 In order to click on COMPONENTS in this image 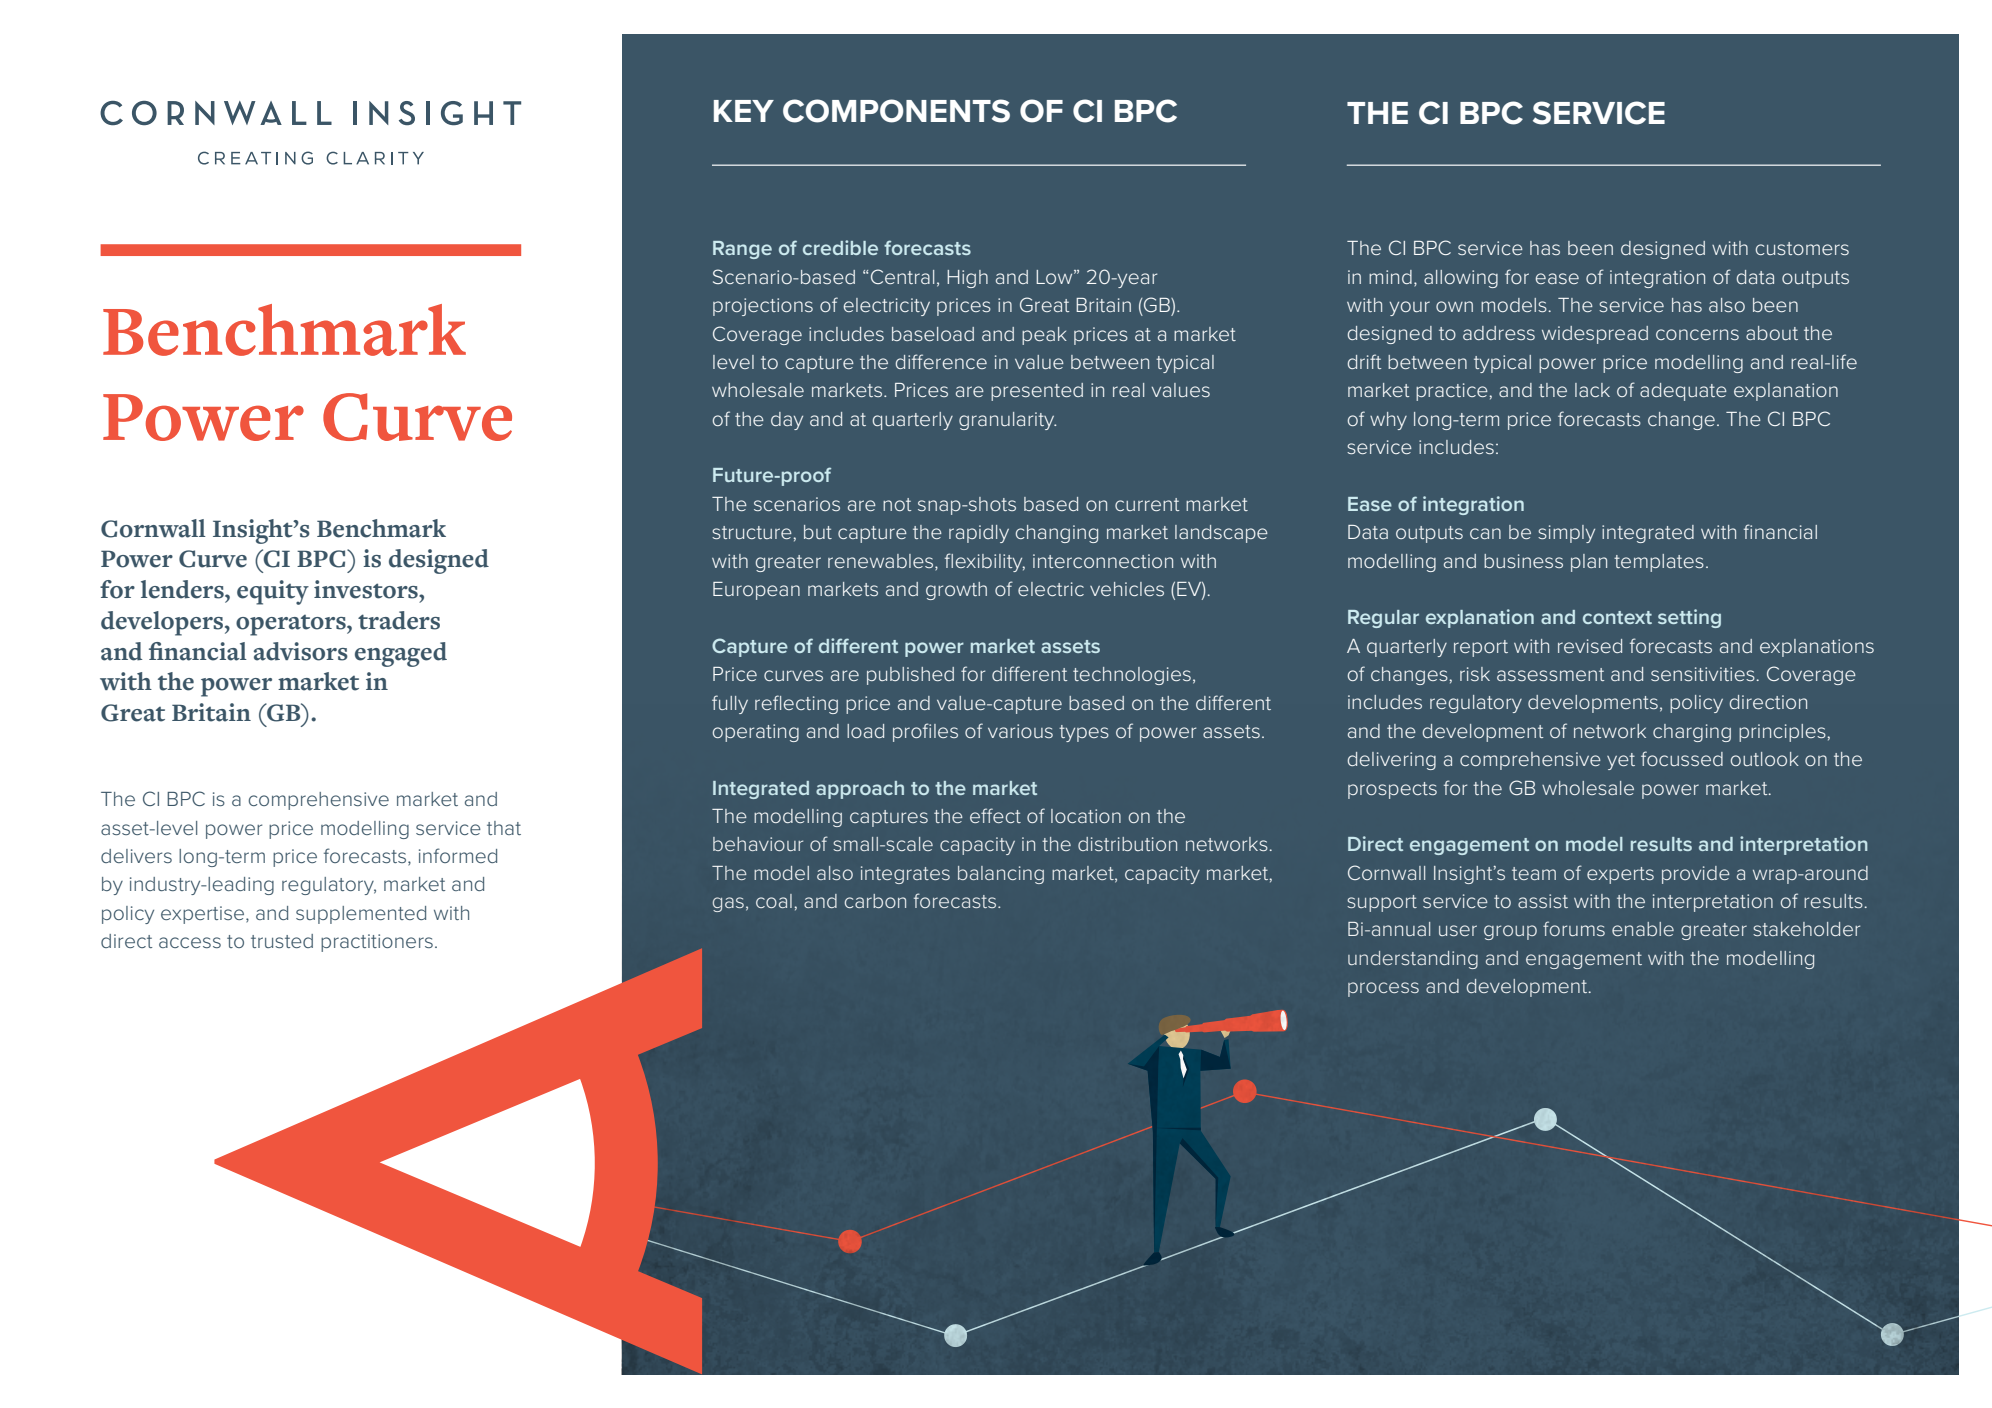, I will do `click(896, 111)`.
